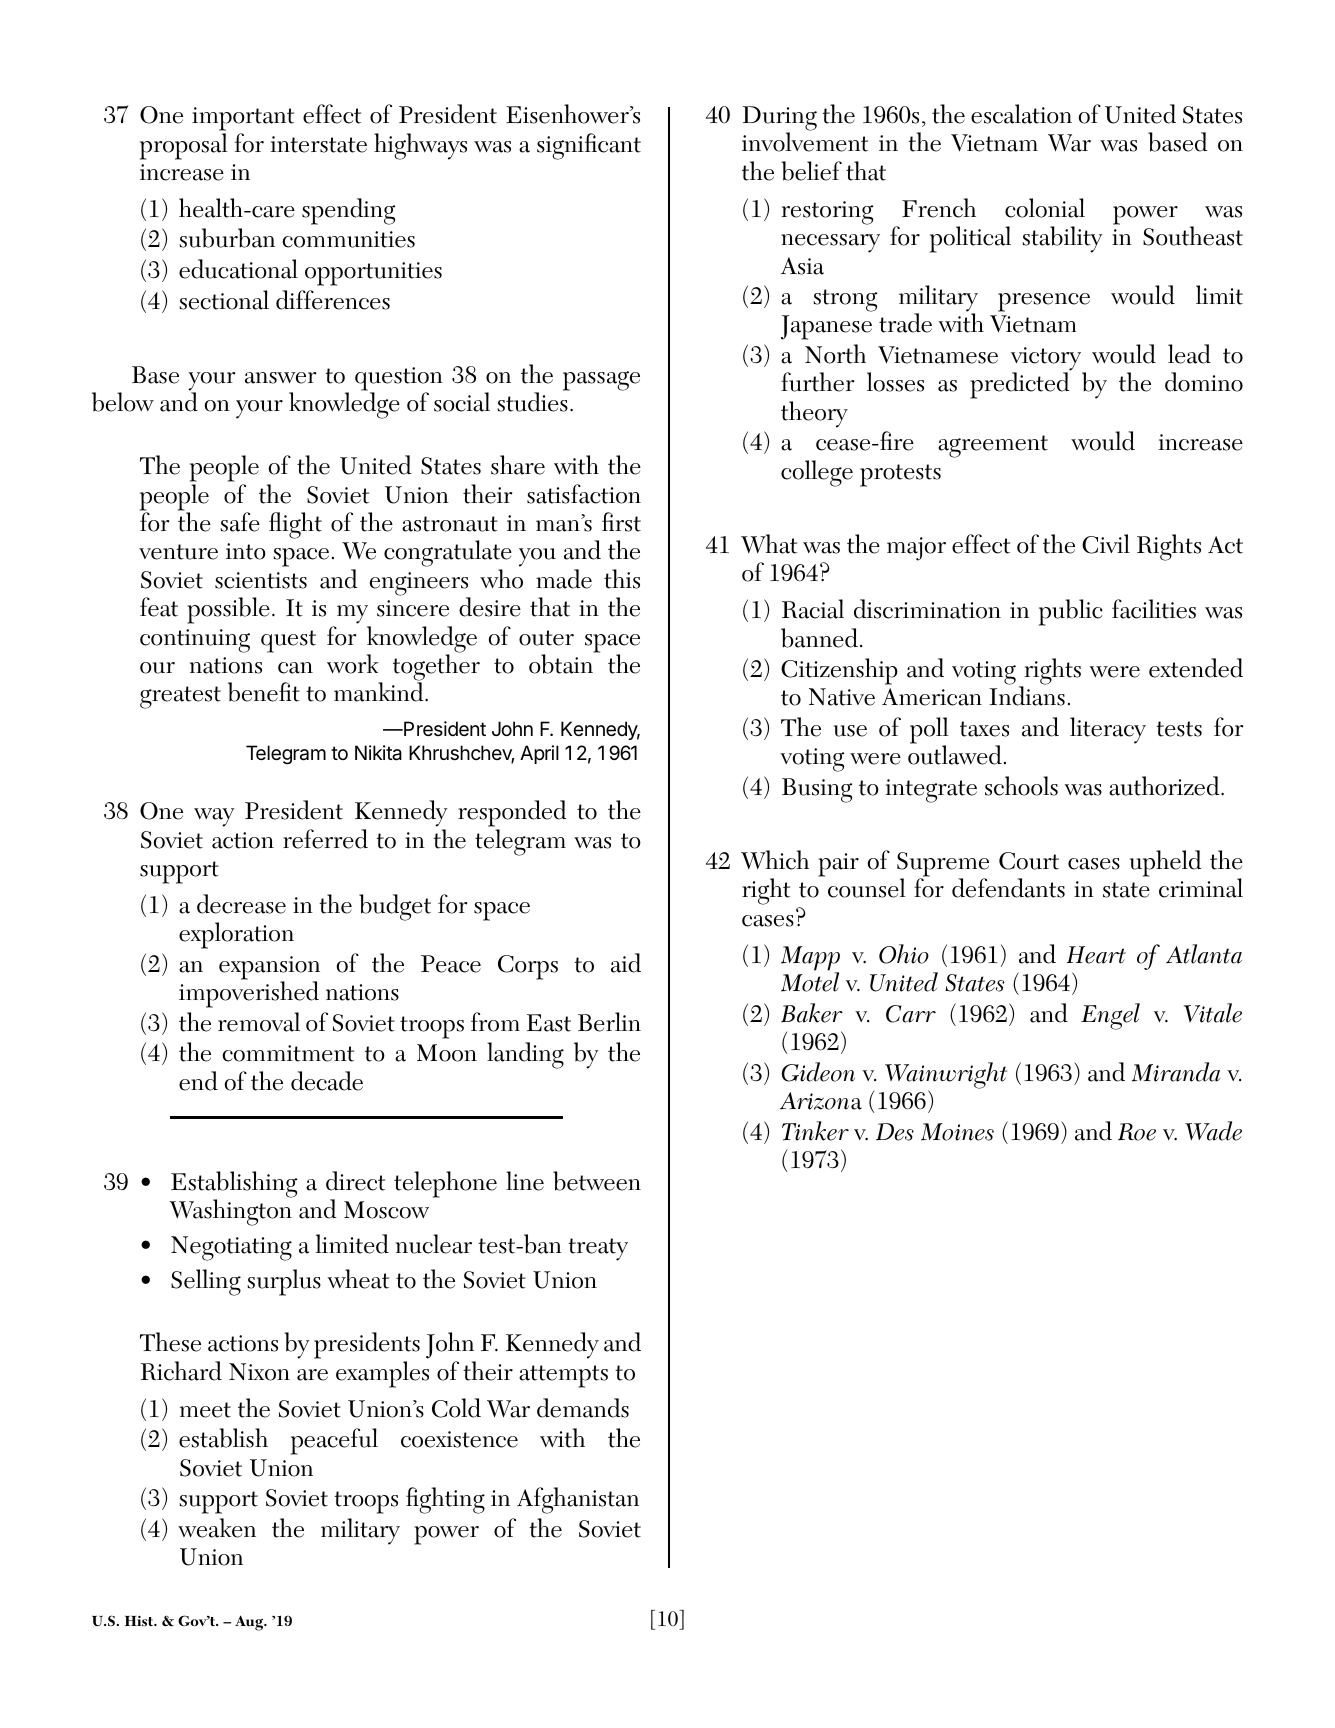 This image has height=1728, width=1335. What do you see at coordinates (619, 145) in the image?
I see `cant` at bounding box center [619, 145].
